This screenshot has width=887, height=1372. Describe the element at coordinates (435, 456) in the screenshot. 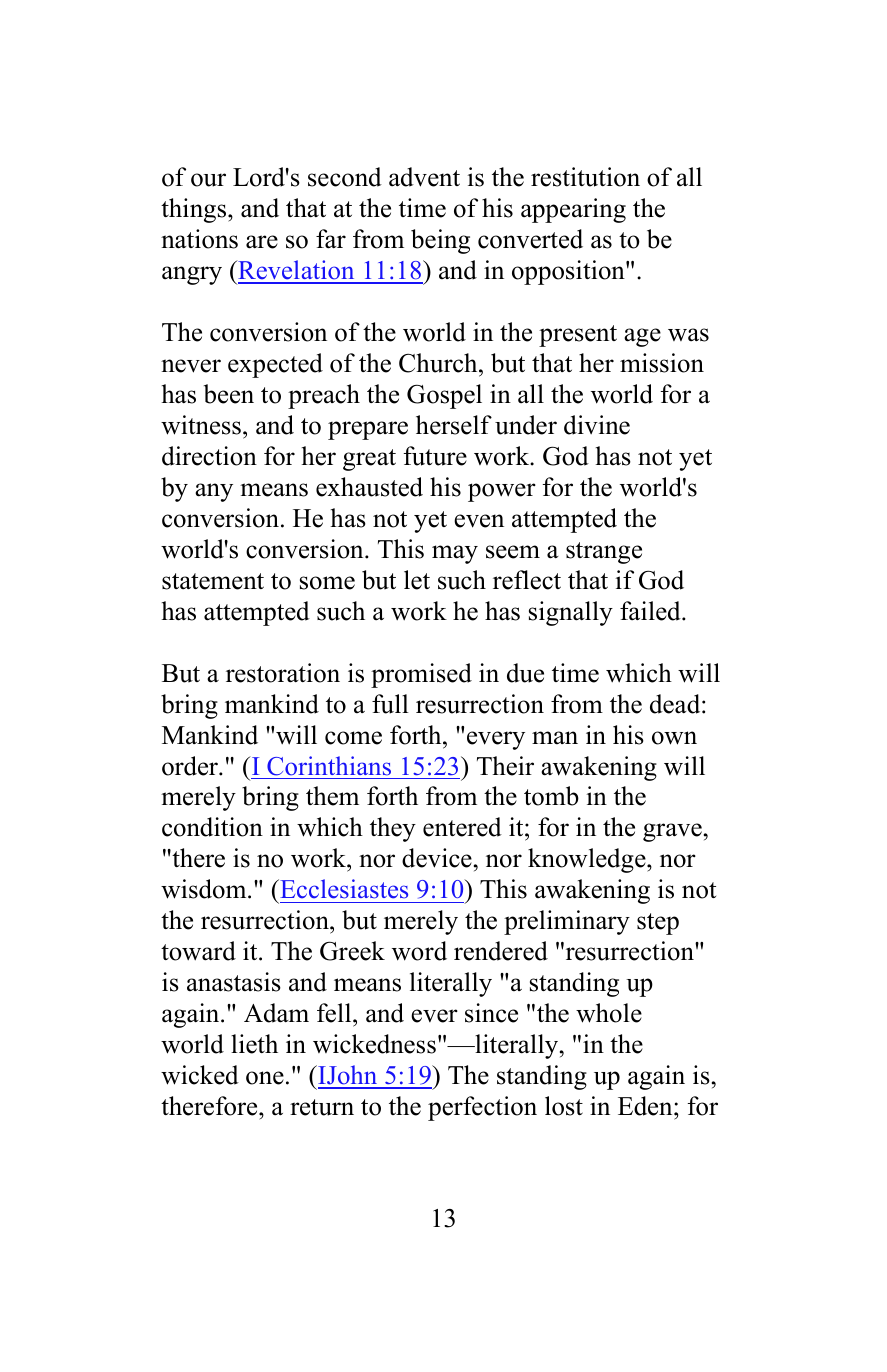

I see `future` at that location.
